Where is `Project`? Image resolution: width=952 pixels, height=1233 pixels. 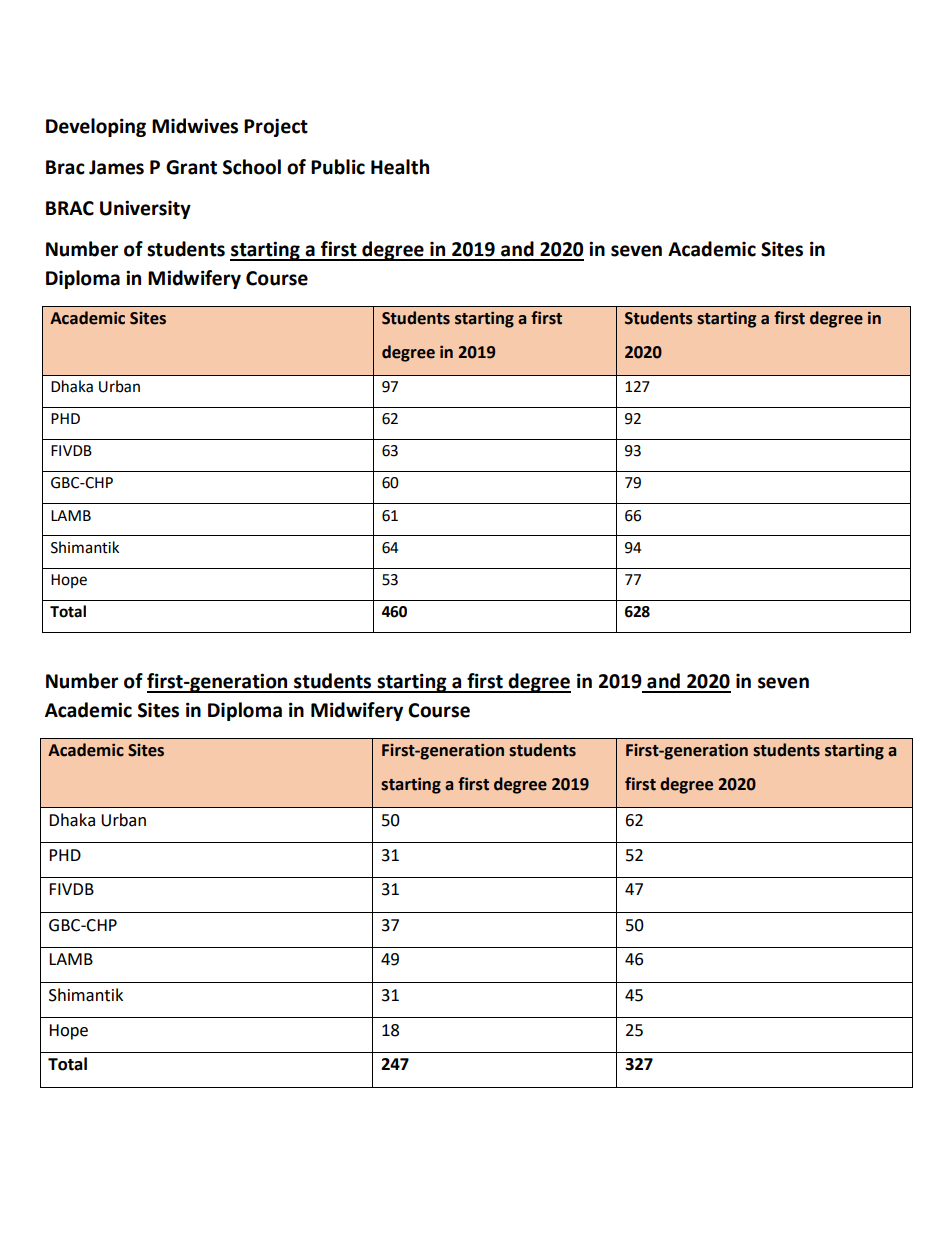 Project is located at coordinates (276, 127).
